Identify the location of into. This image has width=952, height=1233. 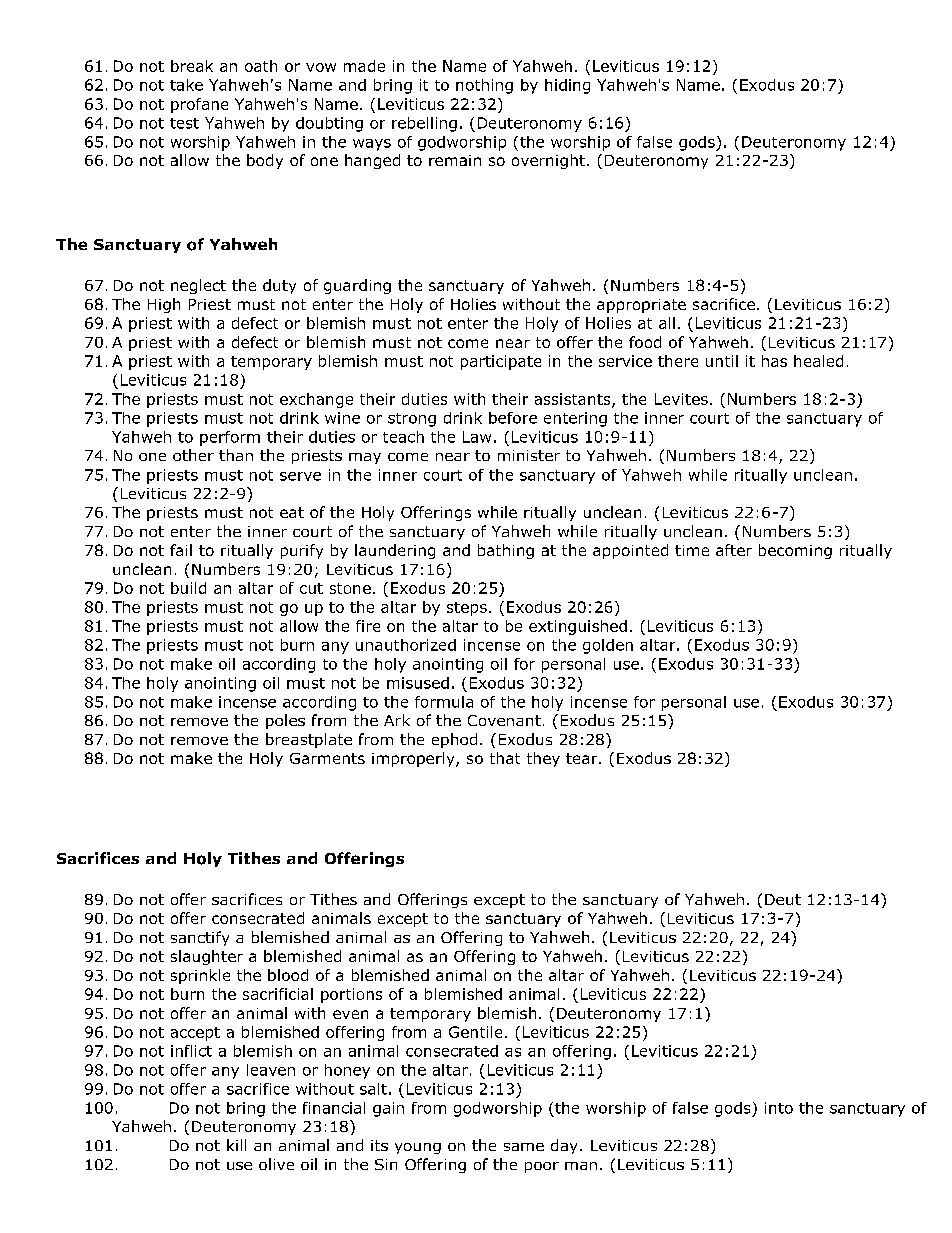
(779, 1108).
